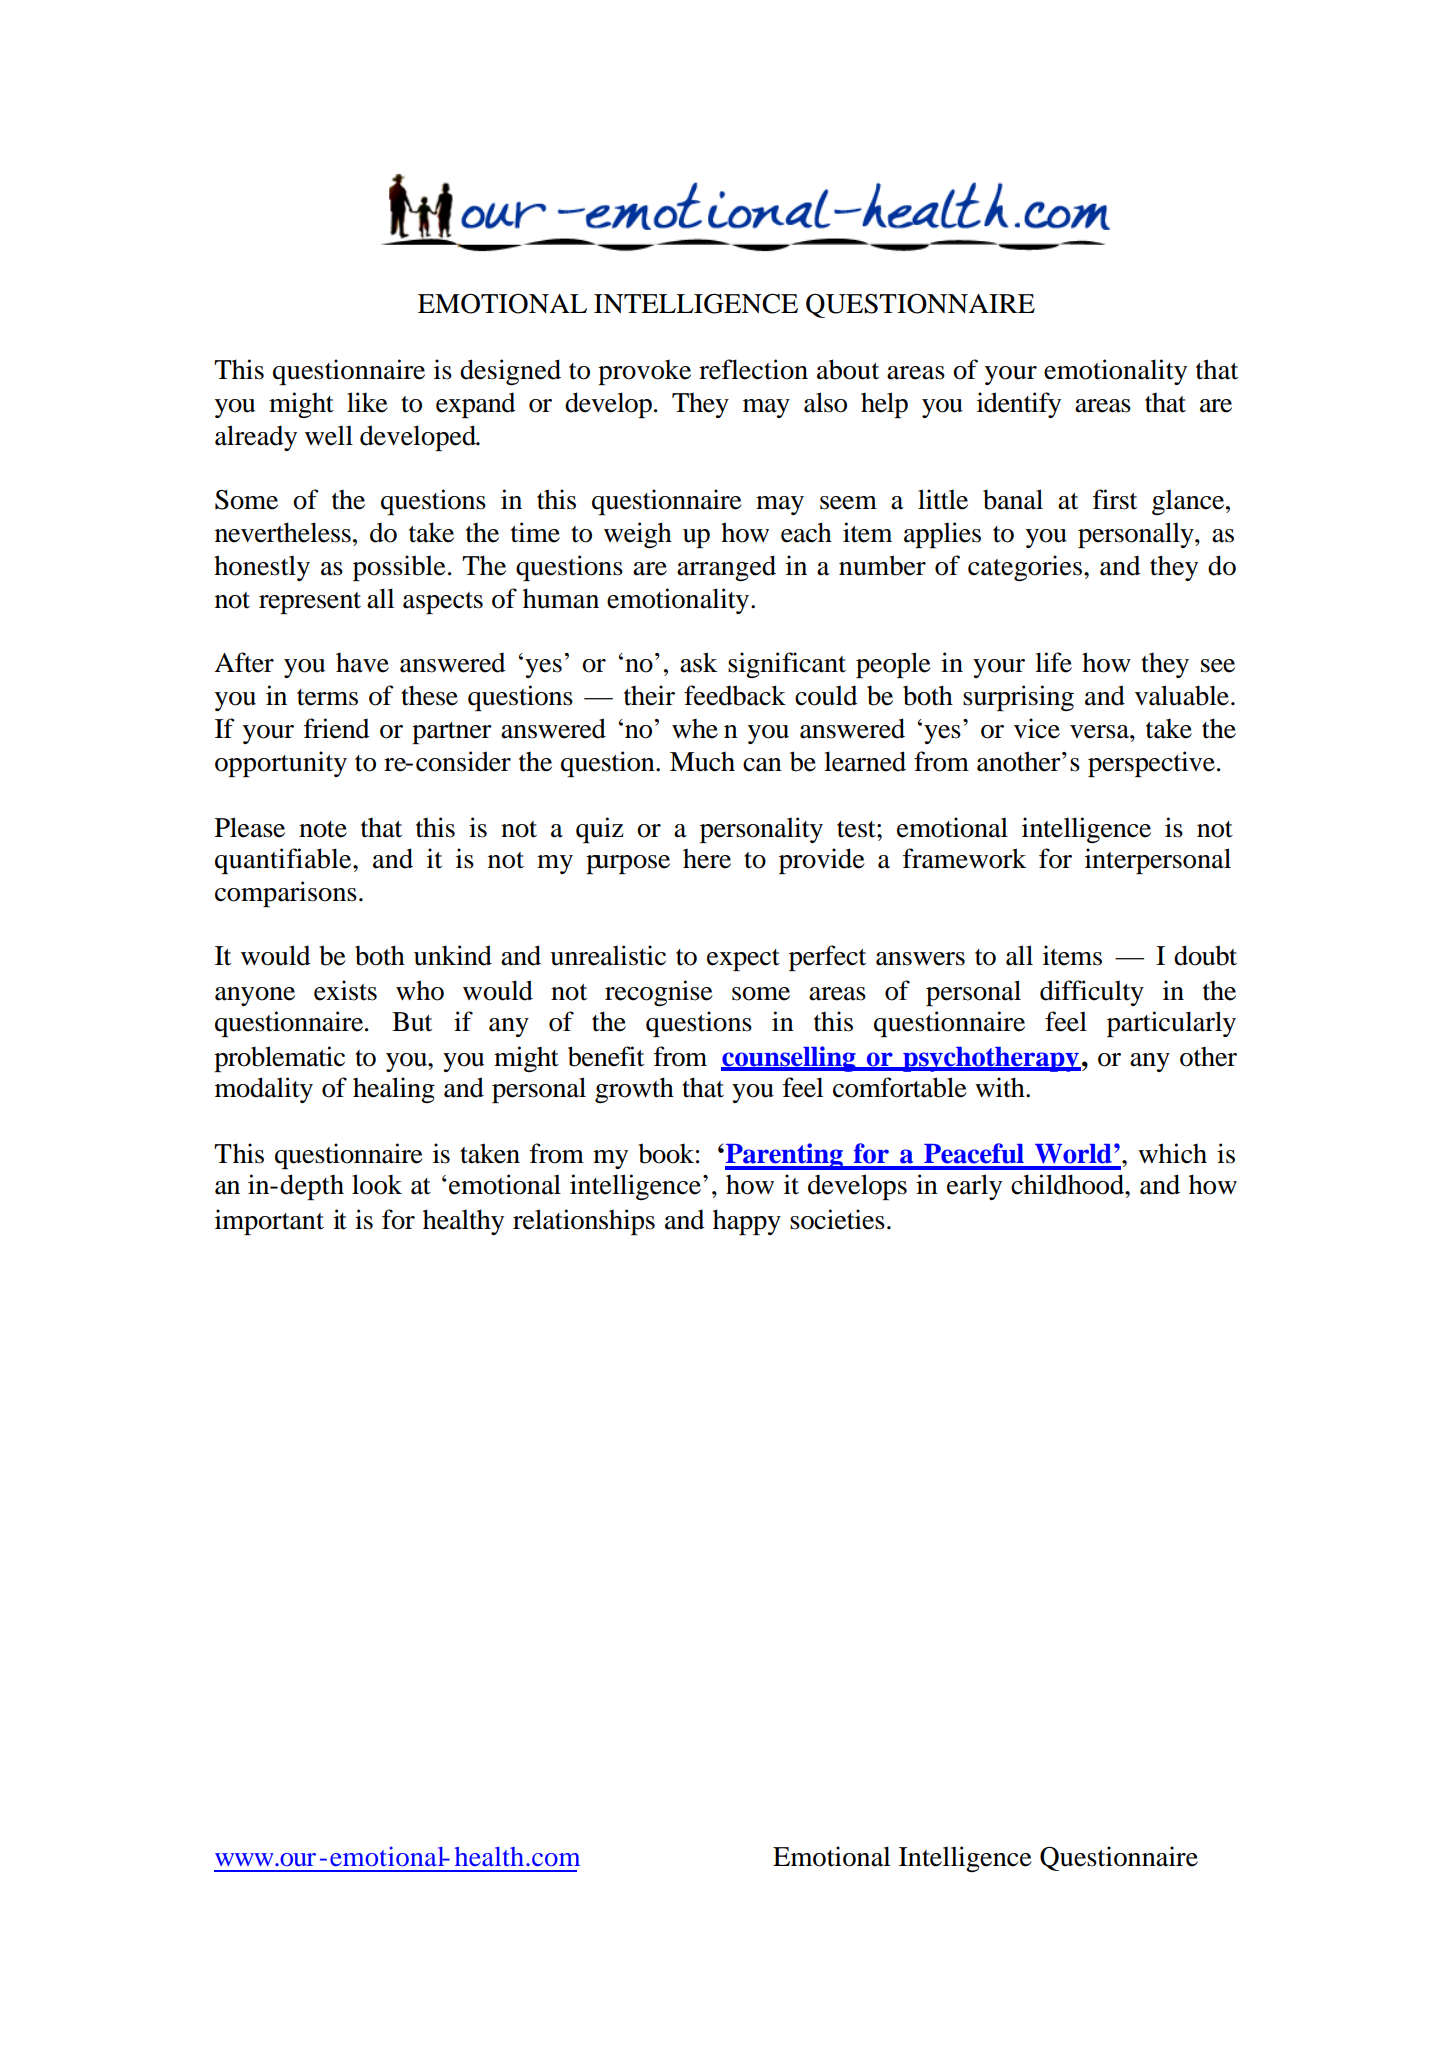 This page has width=1456, height=2057. I want to click on early, so click(974, 1187).
